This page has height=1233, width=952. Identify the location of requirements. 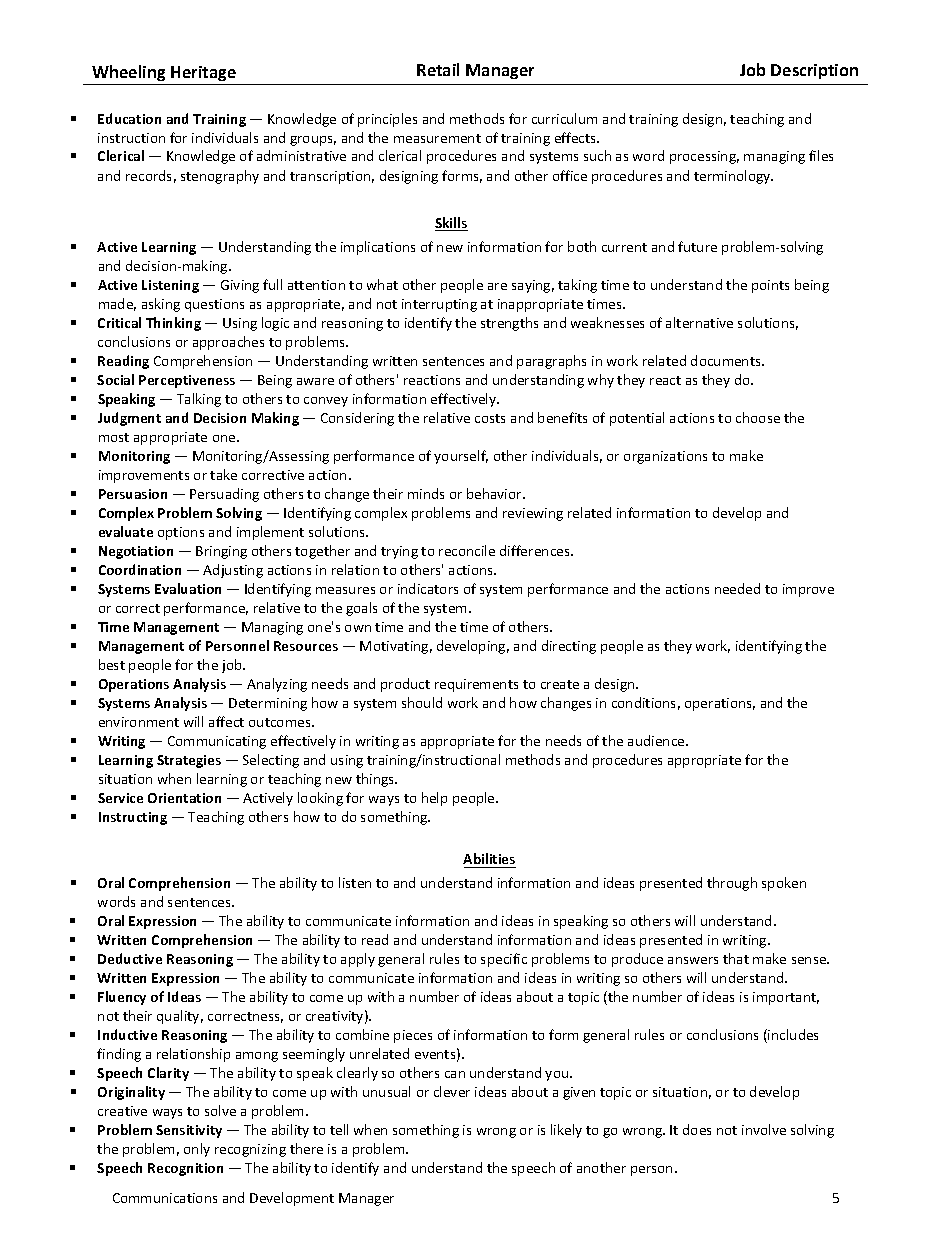
(476, 685).
